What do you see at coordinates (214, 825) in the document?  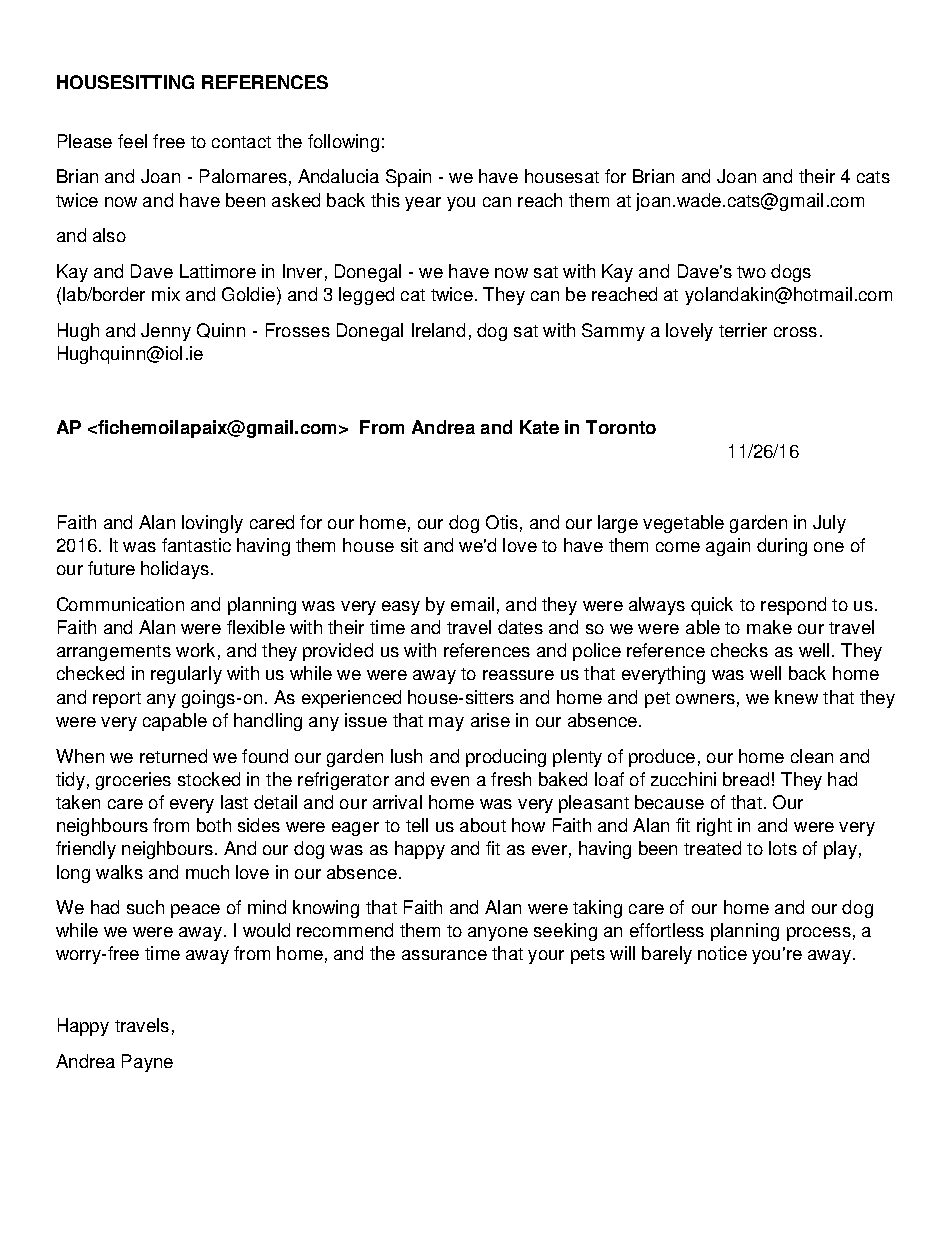 I see `both` at bounding box center [214, 825].
